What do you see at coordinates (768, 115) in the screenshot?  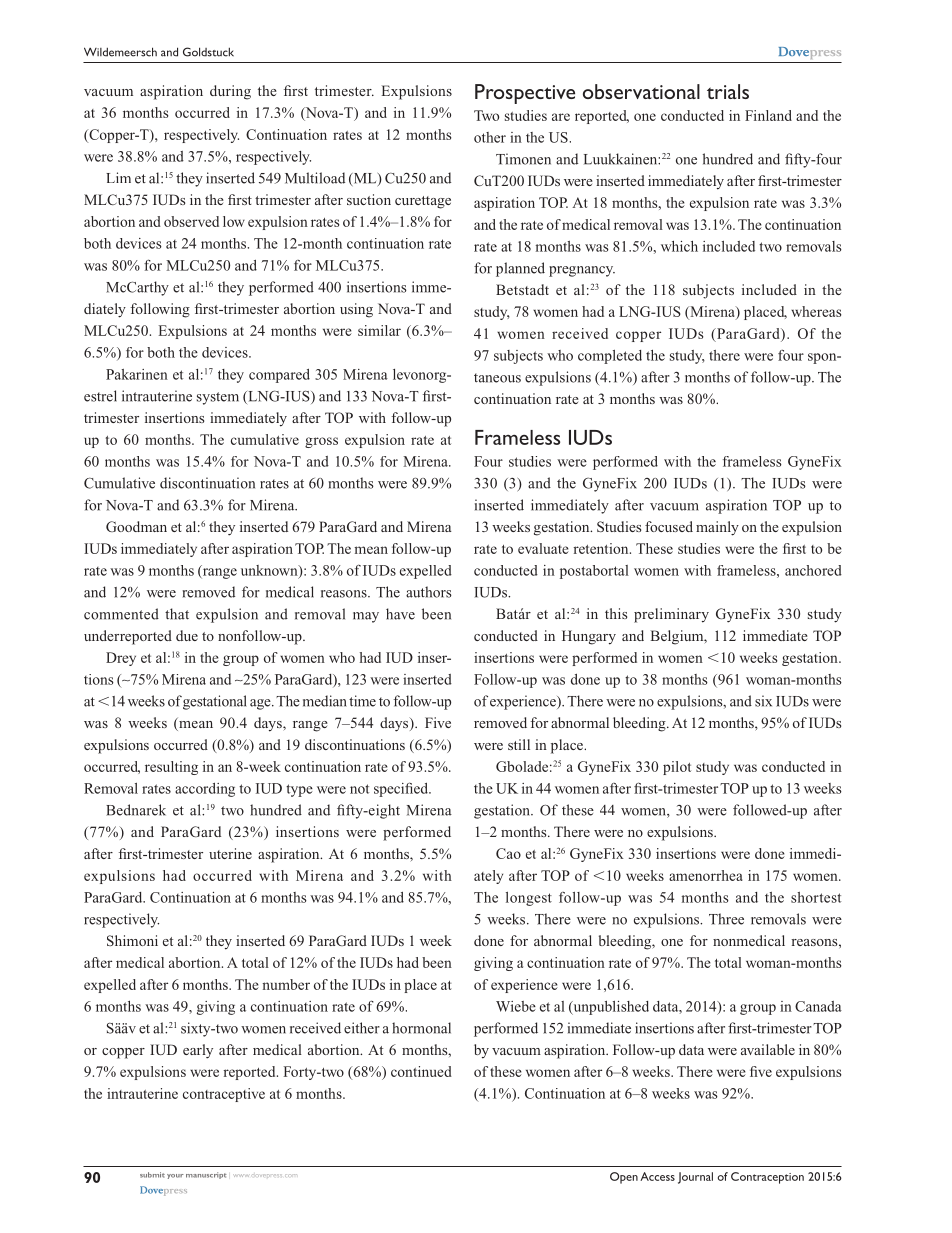 I see `Finland` at bounding box center [768, 115].
